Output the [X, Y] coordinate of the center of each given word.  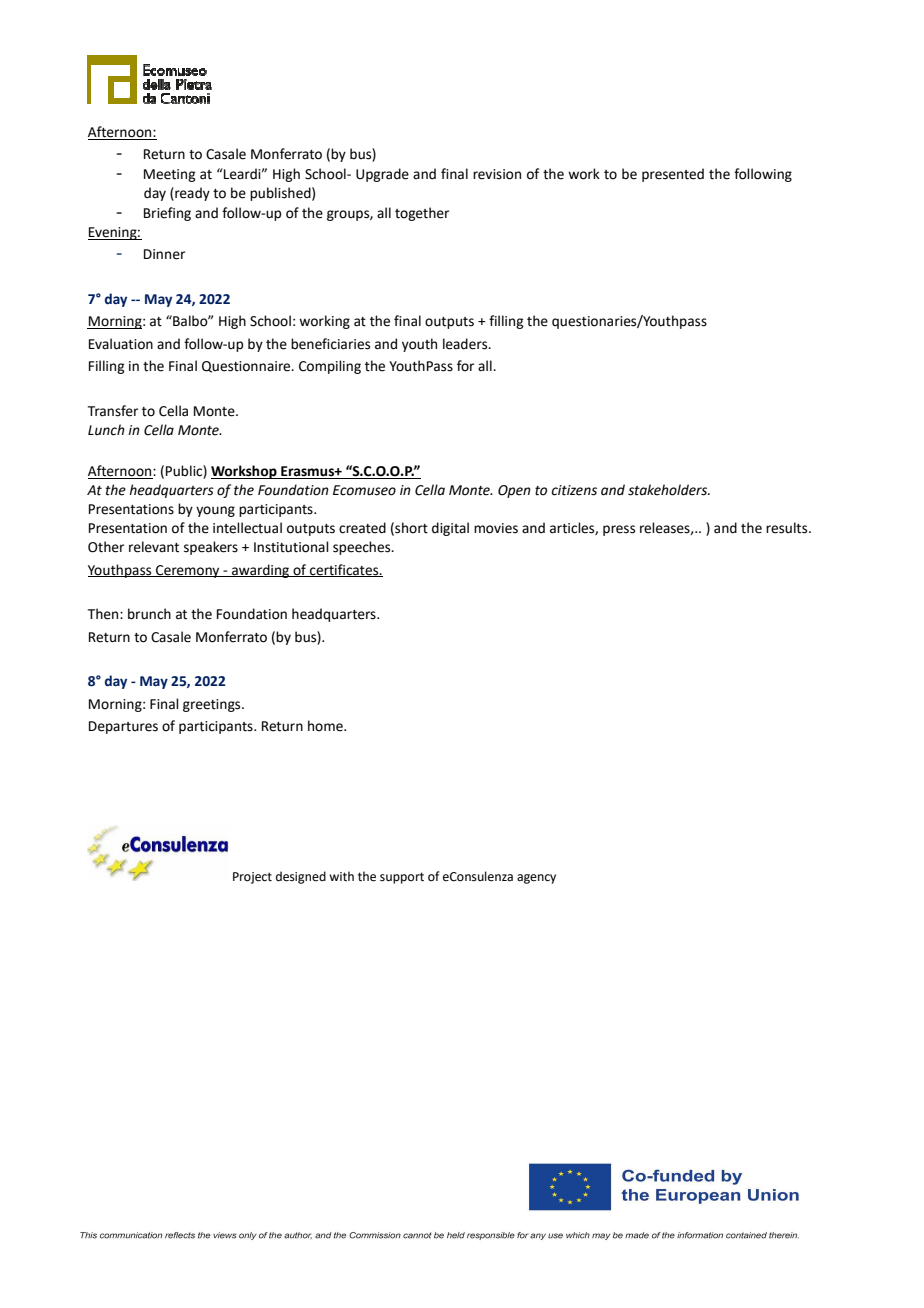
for [465, 366]
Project [252, 878]
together [422, 214]
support [402, 878]
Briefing [167, 214]
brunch [149, 614]
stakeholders [669, 490]
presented [673, 175]
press [619, 530]
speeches [363, 548]
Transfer [113, 411]
